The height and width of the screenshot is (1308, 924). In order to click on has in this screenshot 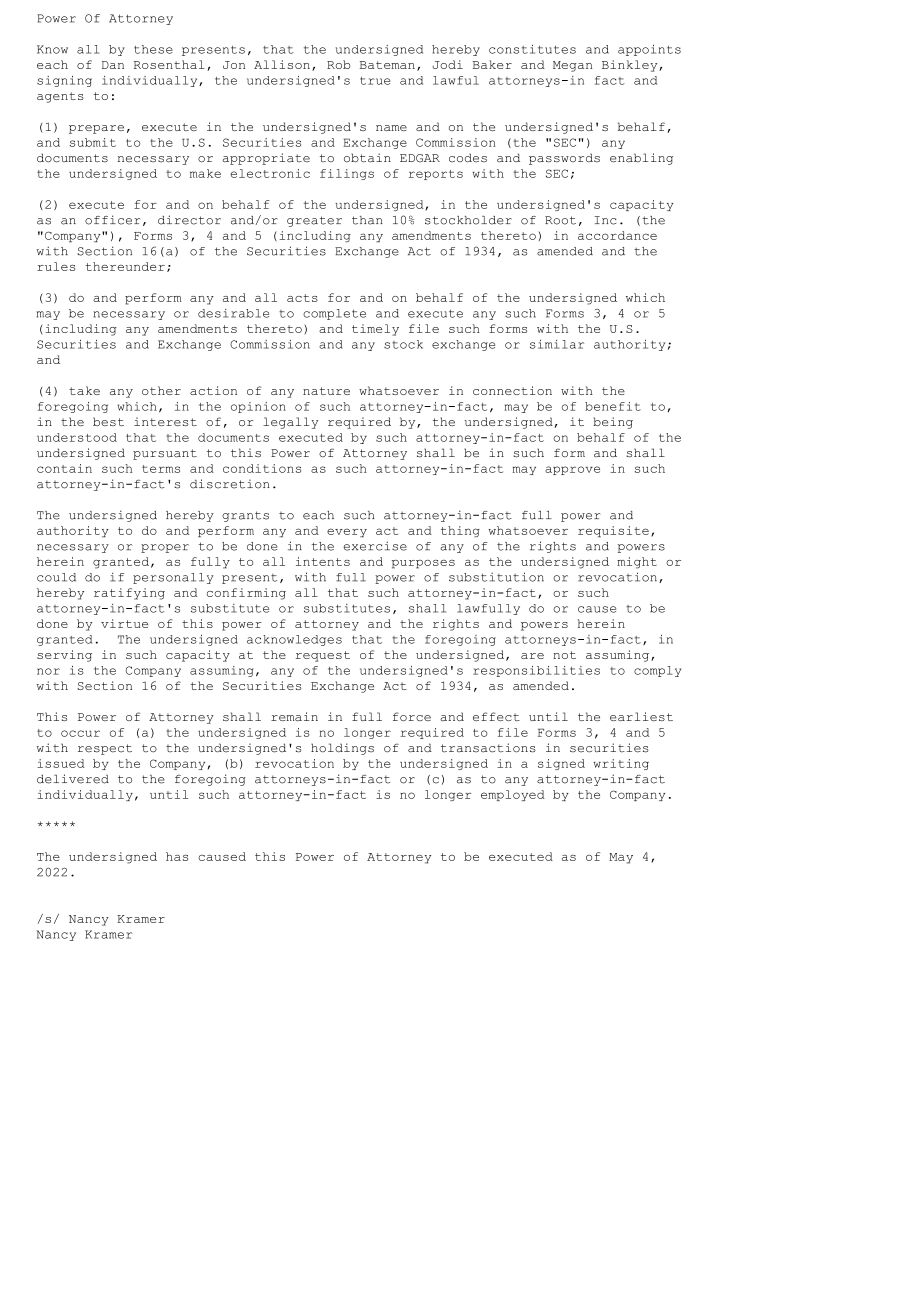, I will do `click(177, 856)`.
